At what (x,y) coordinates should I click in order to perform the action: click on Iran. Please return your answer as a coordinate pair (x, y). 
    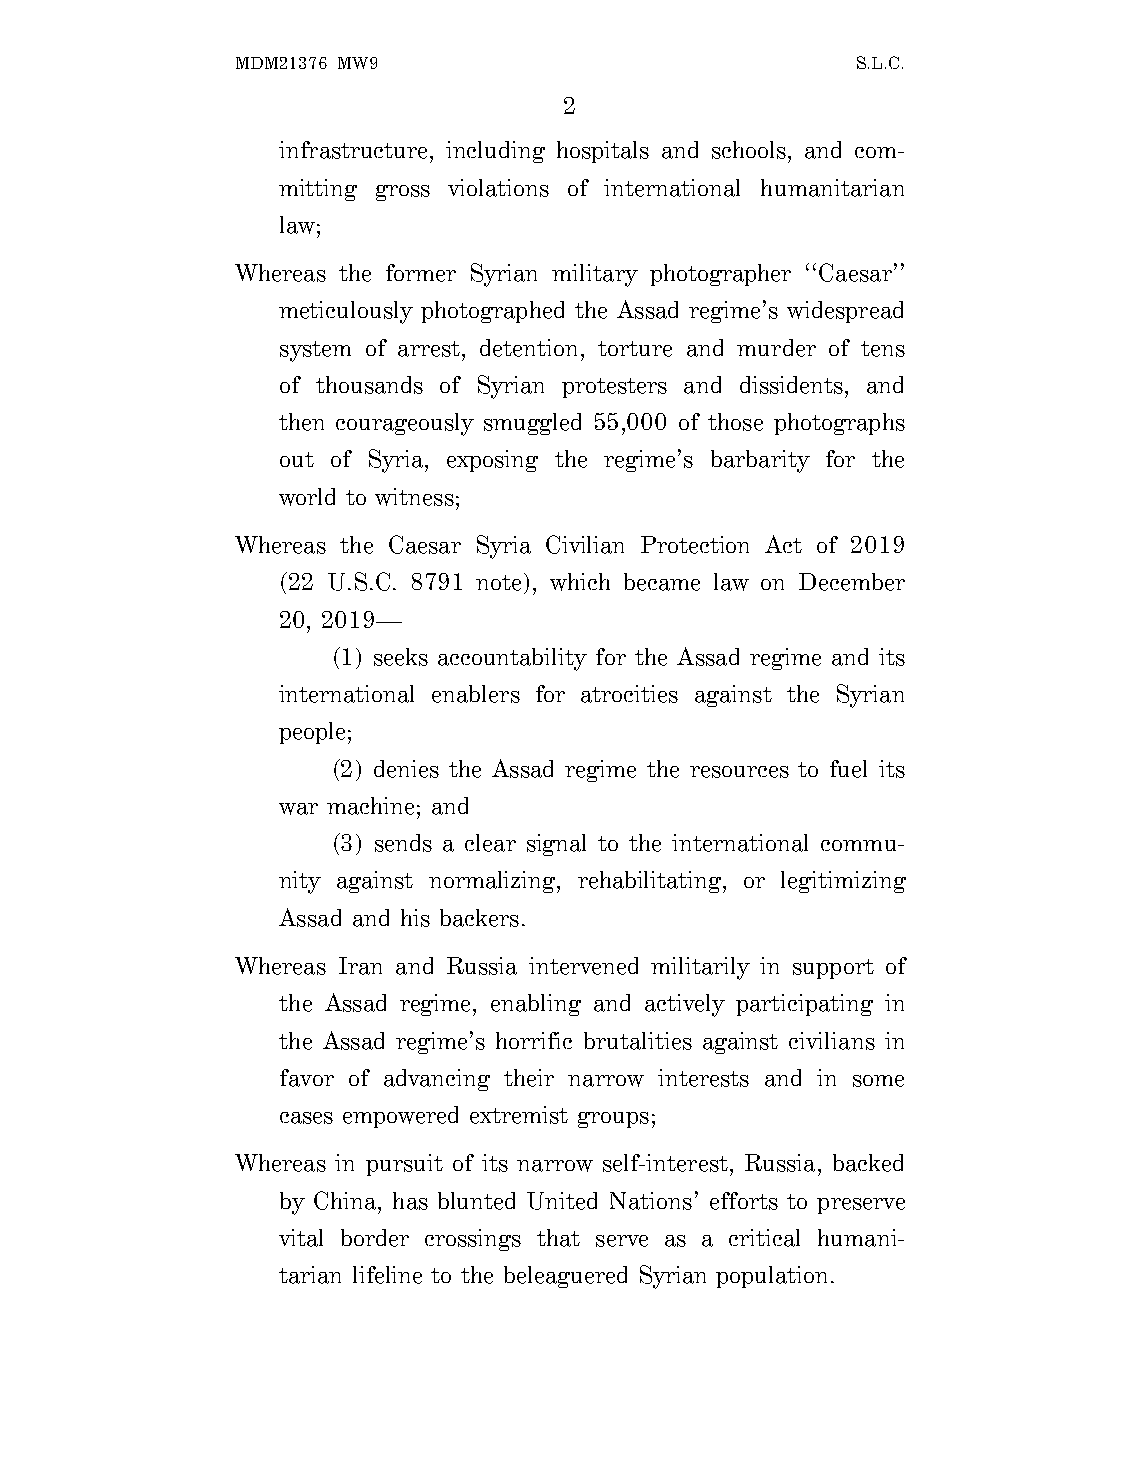
    Looking at the image, I should click on (360, 966).
